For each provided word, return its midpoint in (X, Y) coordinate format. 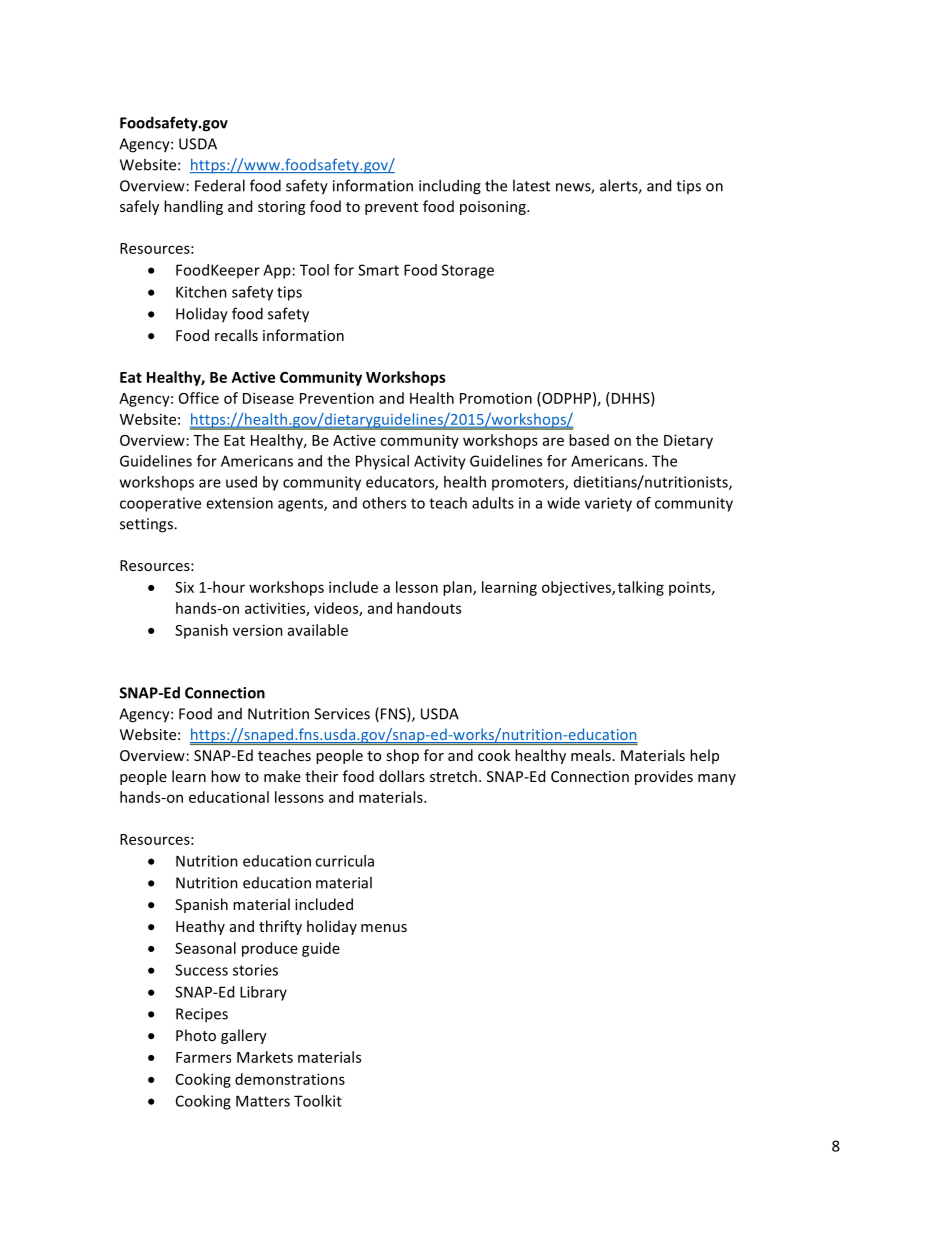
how (225, 776)
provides (664, 777)
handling (193, 207)
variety (608, 504)
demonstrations (290, 1079)
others (384, 503)
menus (384, 928)
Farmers (203, 1057)
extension (239, 503)
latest (531, 185)
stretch (453, 776)
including (450, 187)
